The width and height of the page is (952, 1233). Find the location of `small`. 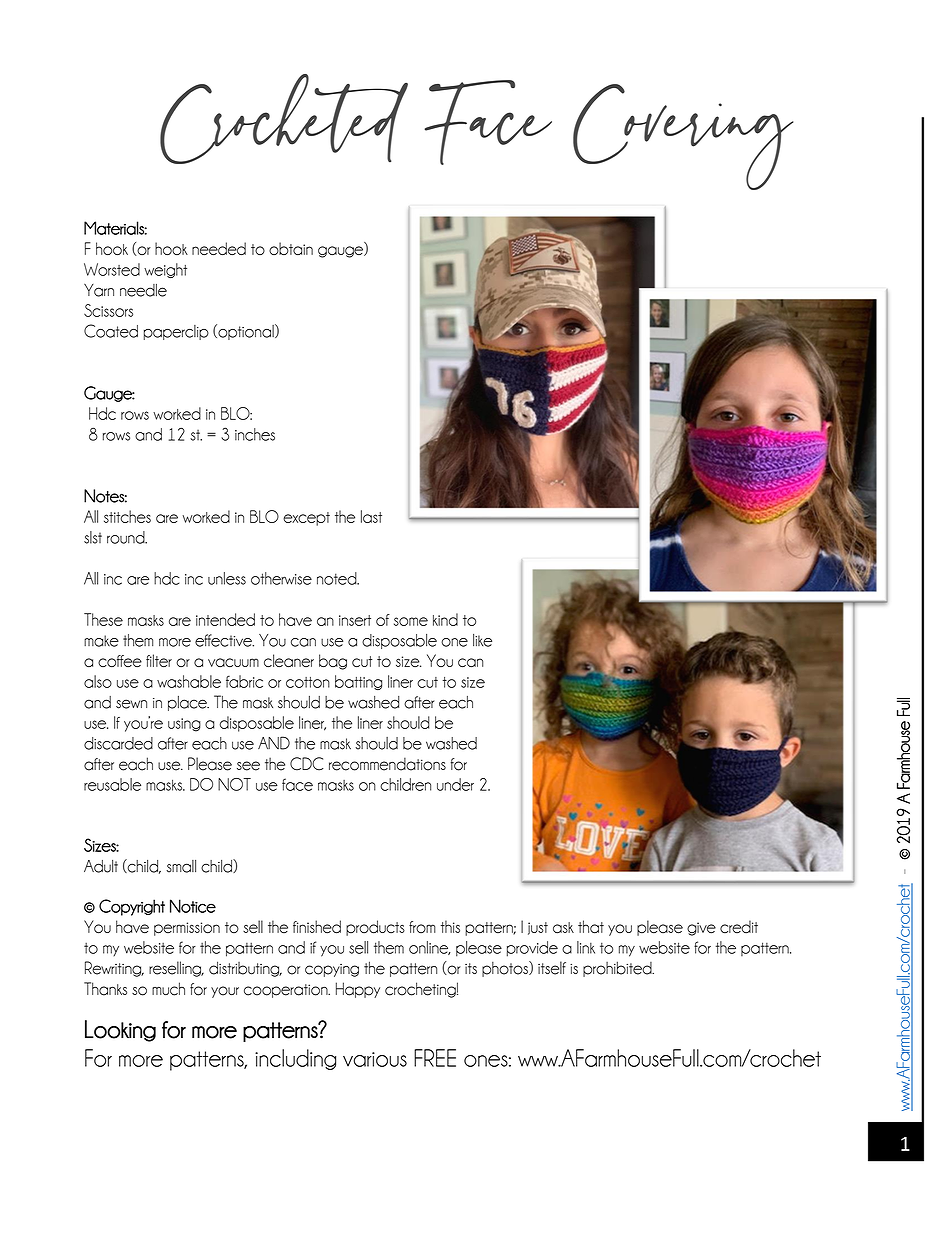

small is located at coordinates (181, 866).
